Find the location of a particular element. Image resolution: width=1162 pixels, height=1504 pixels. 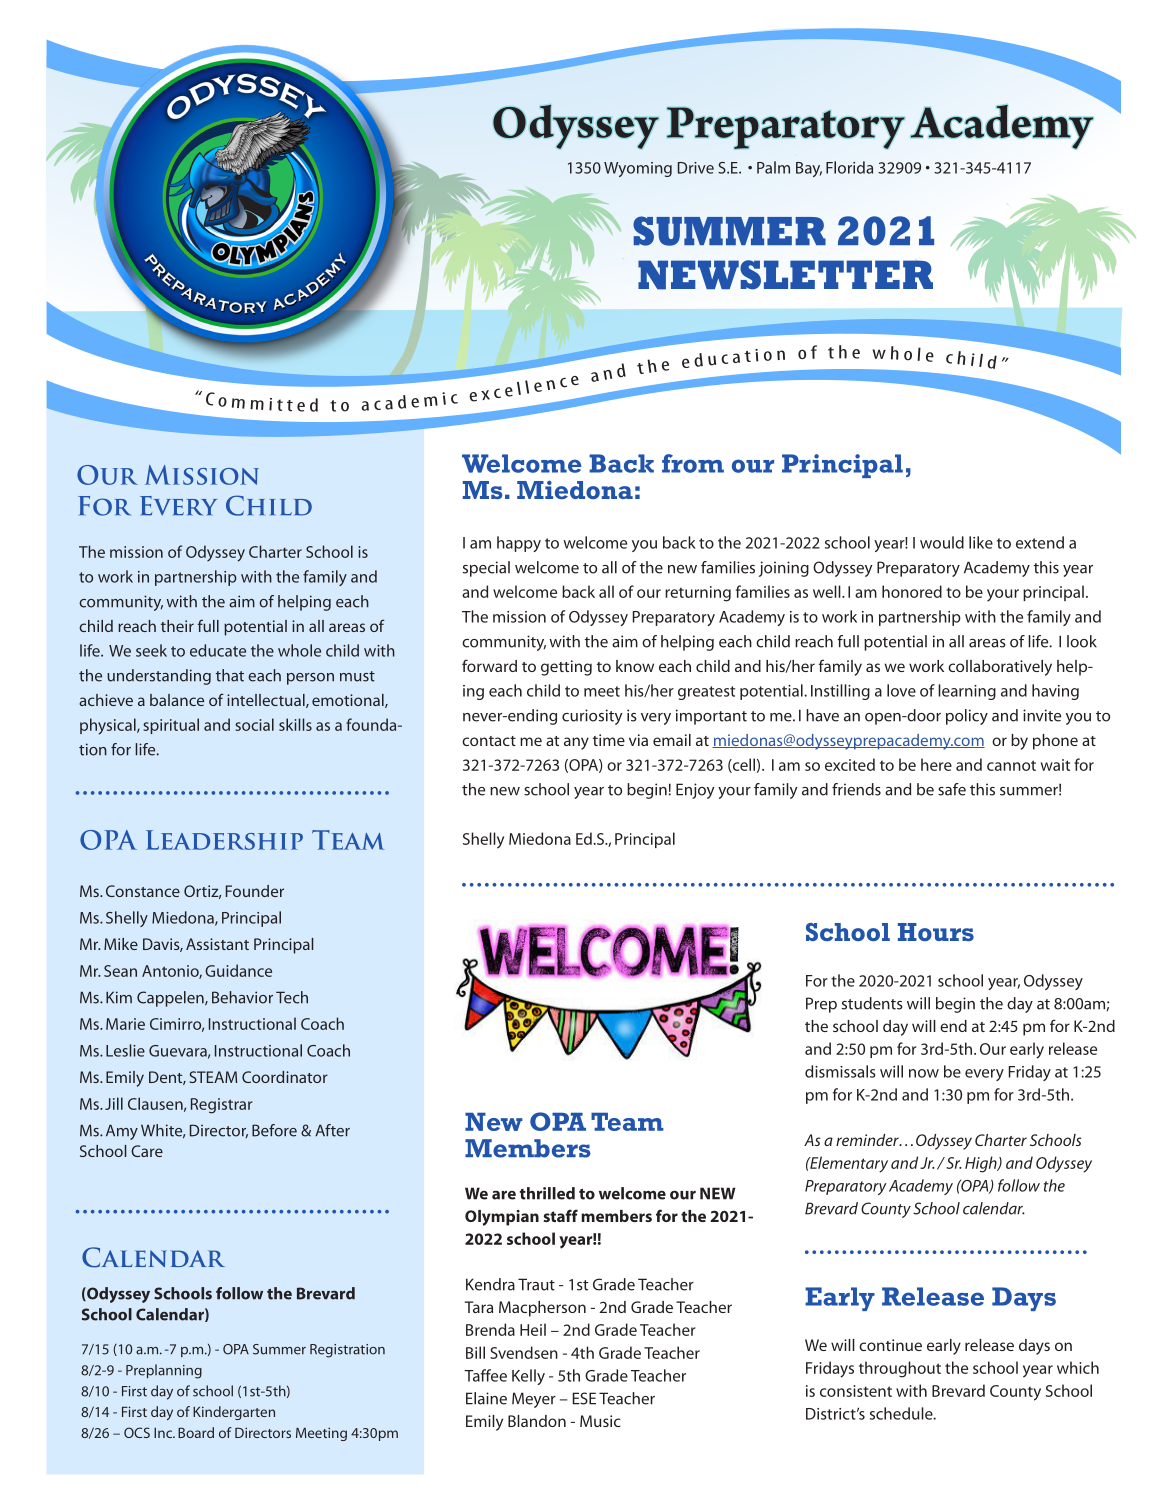

throughout is located at coordinates (900, 1369).
